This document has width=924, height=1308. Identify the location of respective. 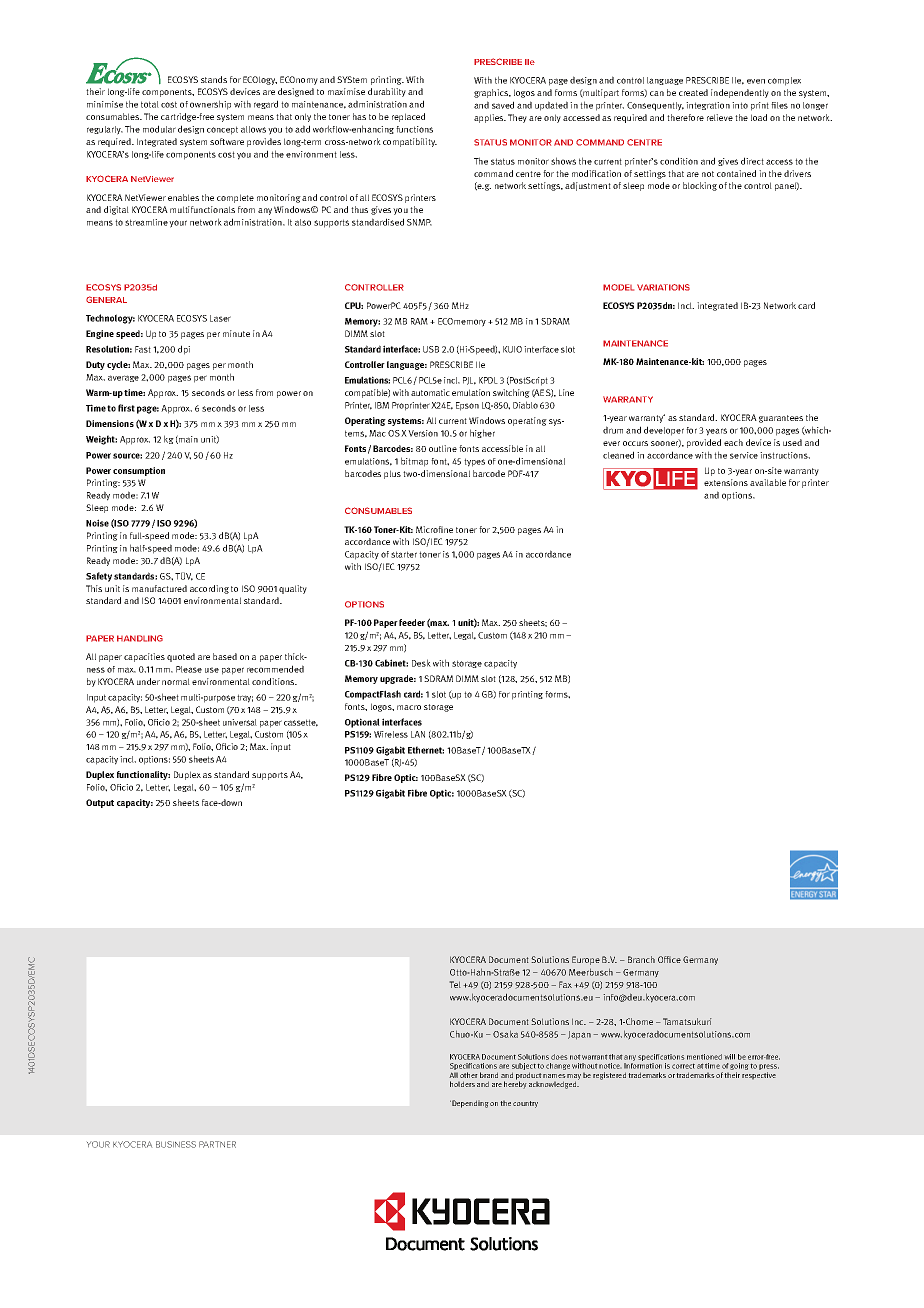
(759, 1076).
